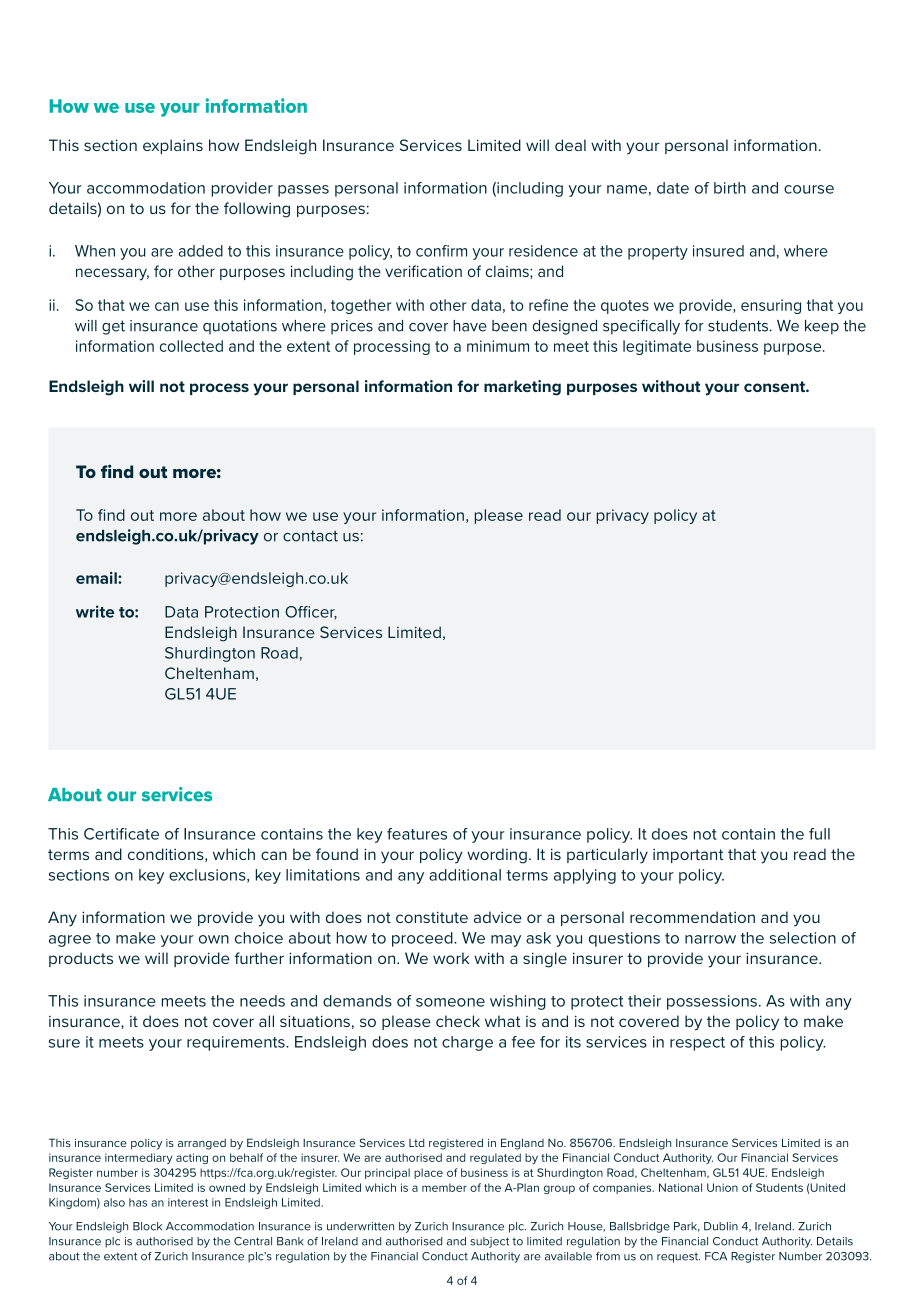  I want to click on confirm, so click(441, 251).
